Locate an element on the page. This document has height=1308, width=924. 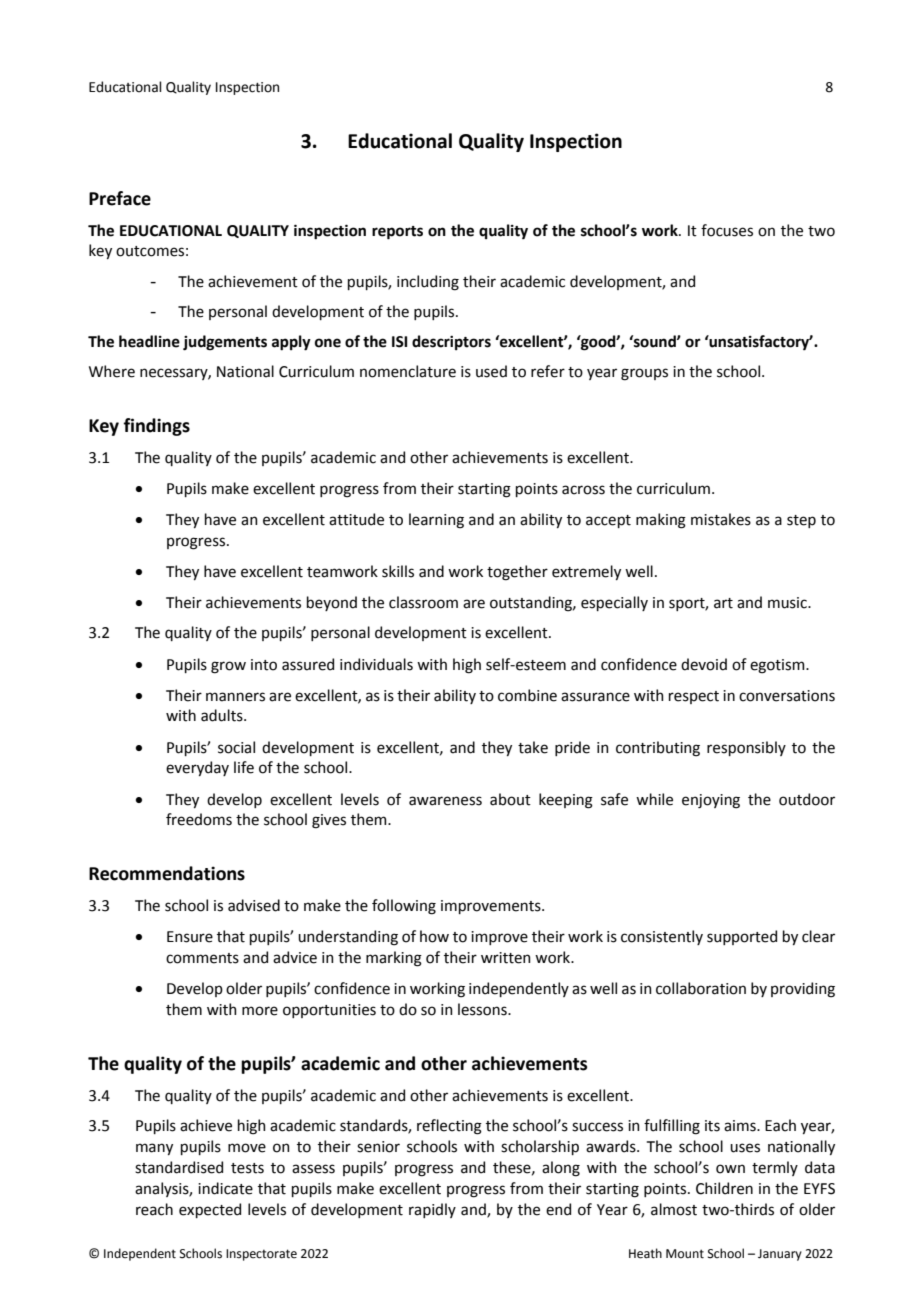
groups is located at coordinates (644, 374).
